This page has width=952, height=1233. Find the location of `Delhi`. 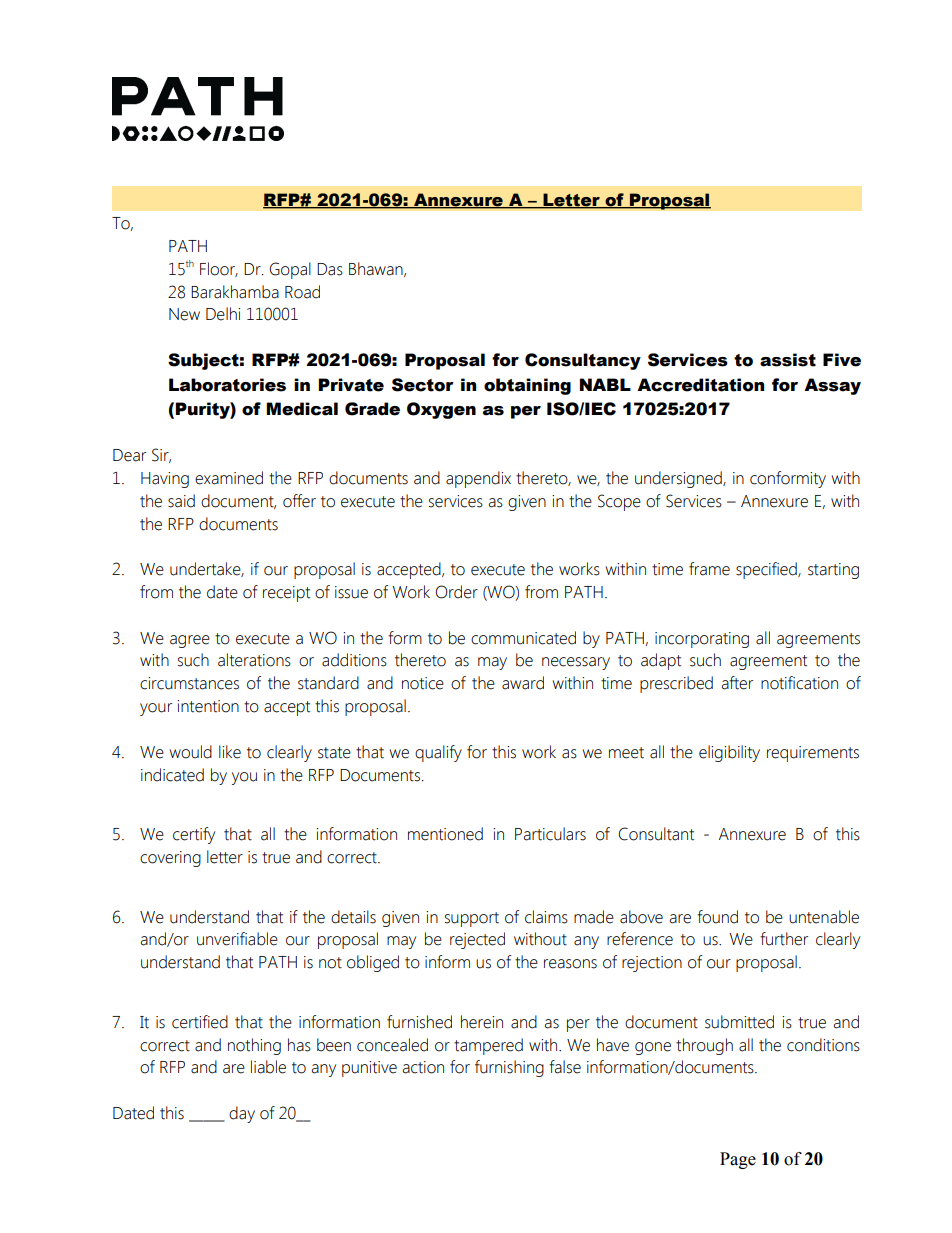

Delhi is located at coordinates (223, 314).
